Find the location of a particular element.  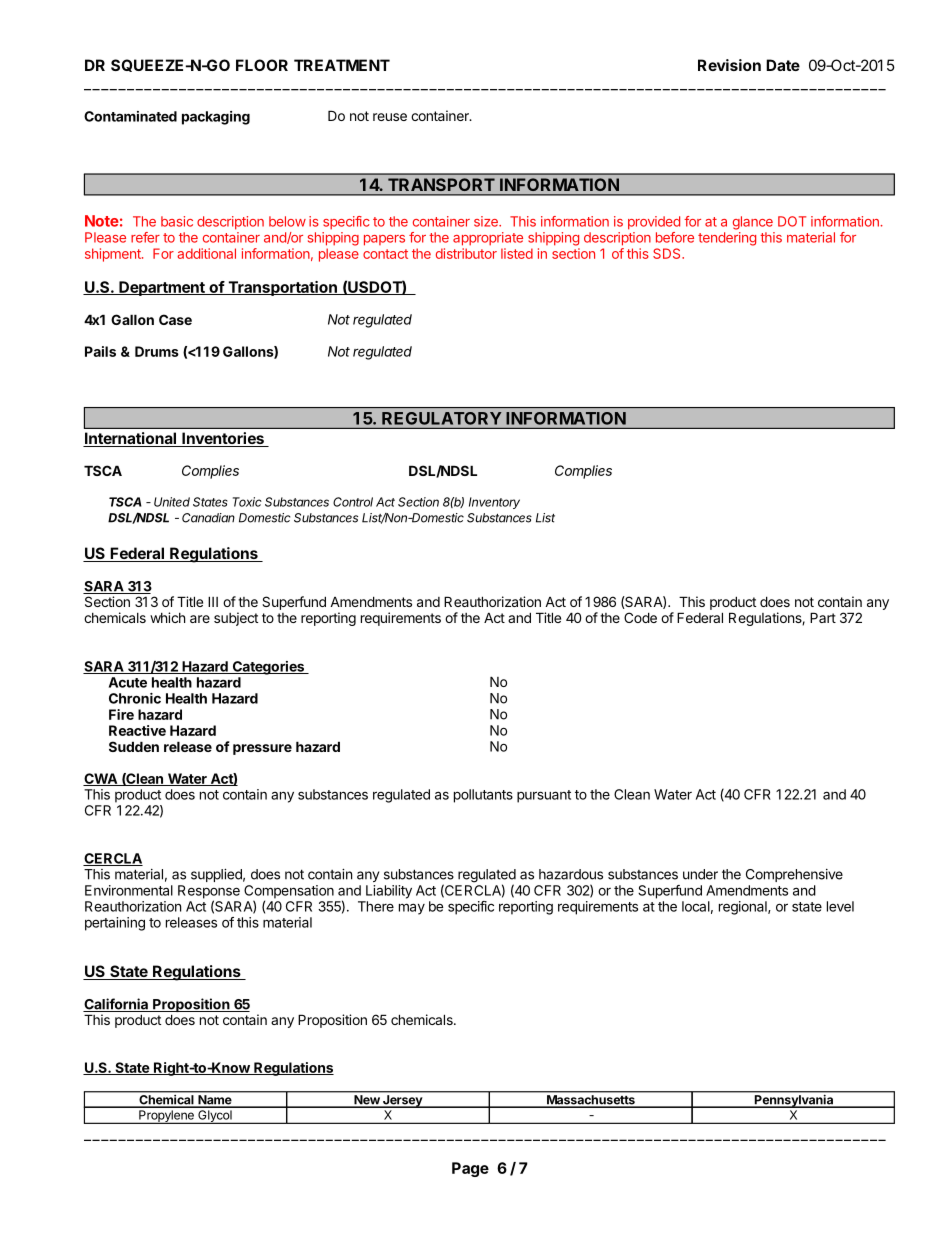

Comprehensive is located at coordinates (794, 875).
